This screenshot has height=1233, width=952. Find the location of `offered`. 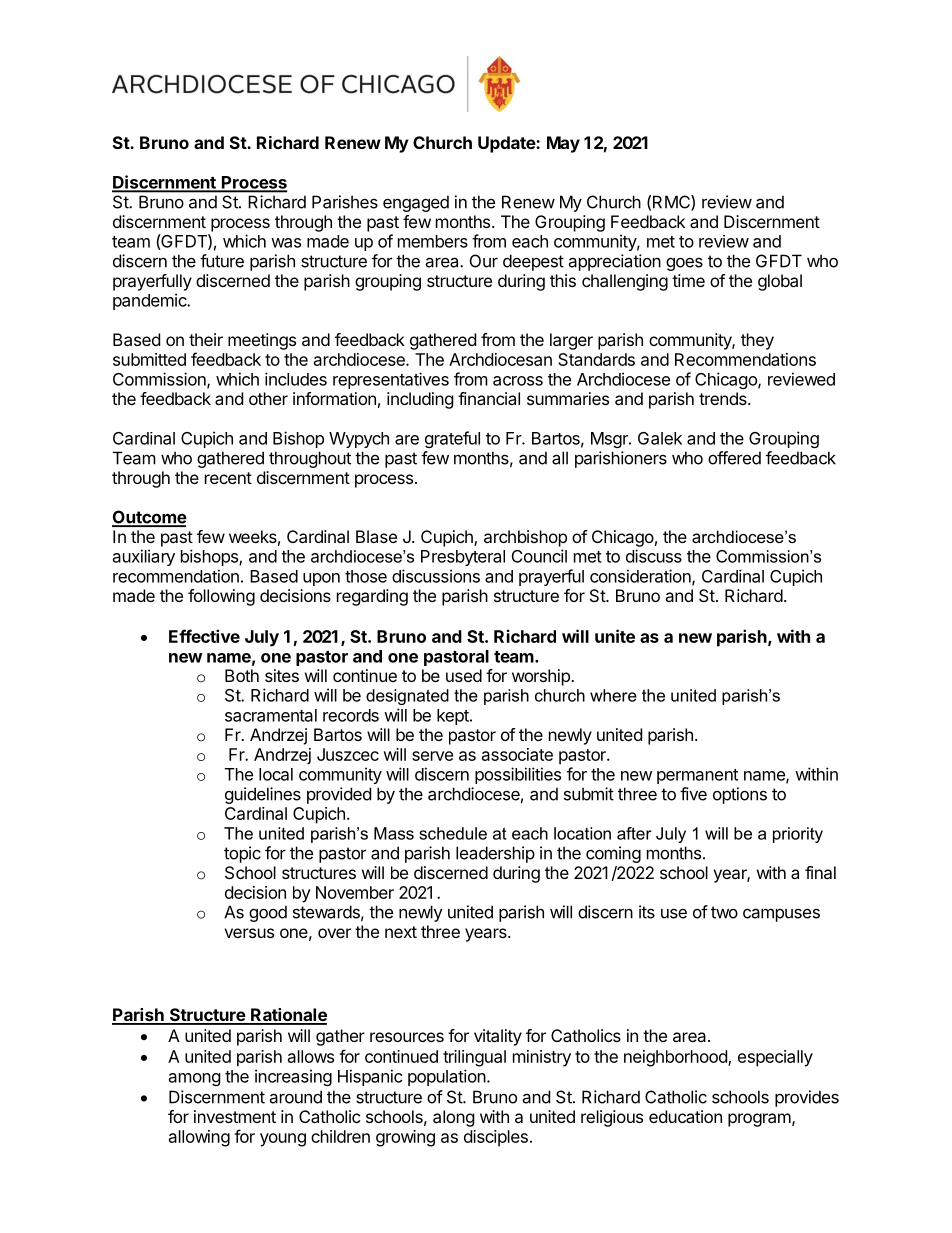

offered is located at coordinates (734, 458).
